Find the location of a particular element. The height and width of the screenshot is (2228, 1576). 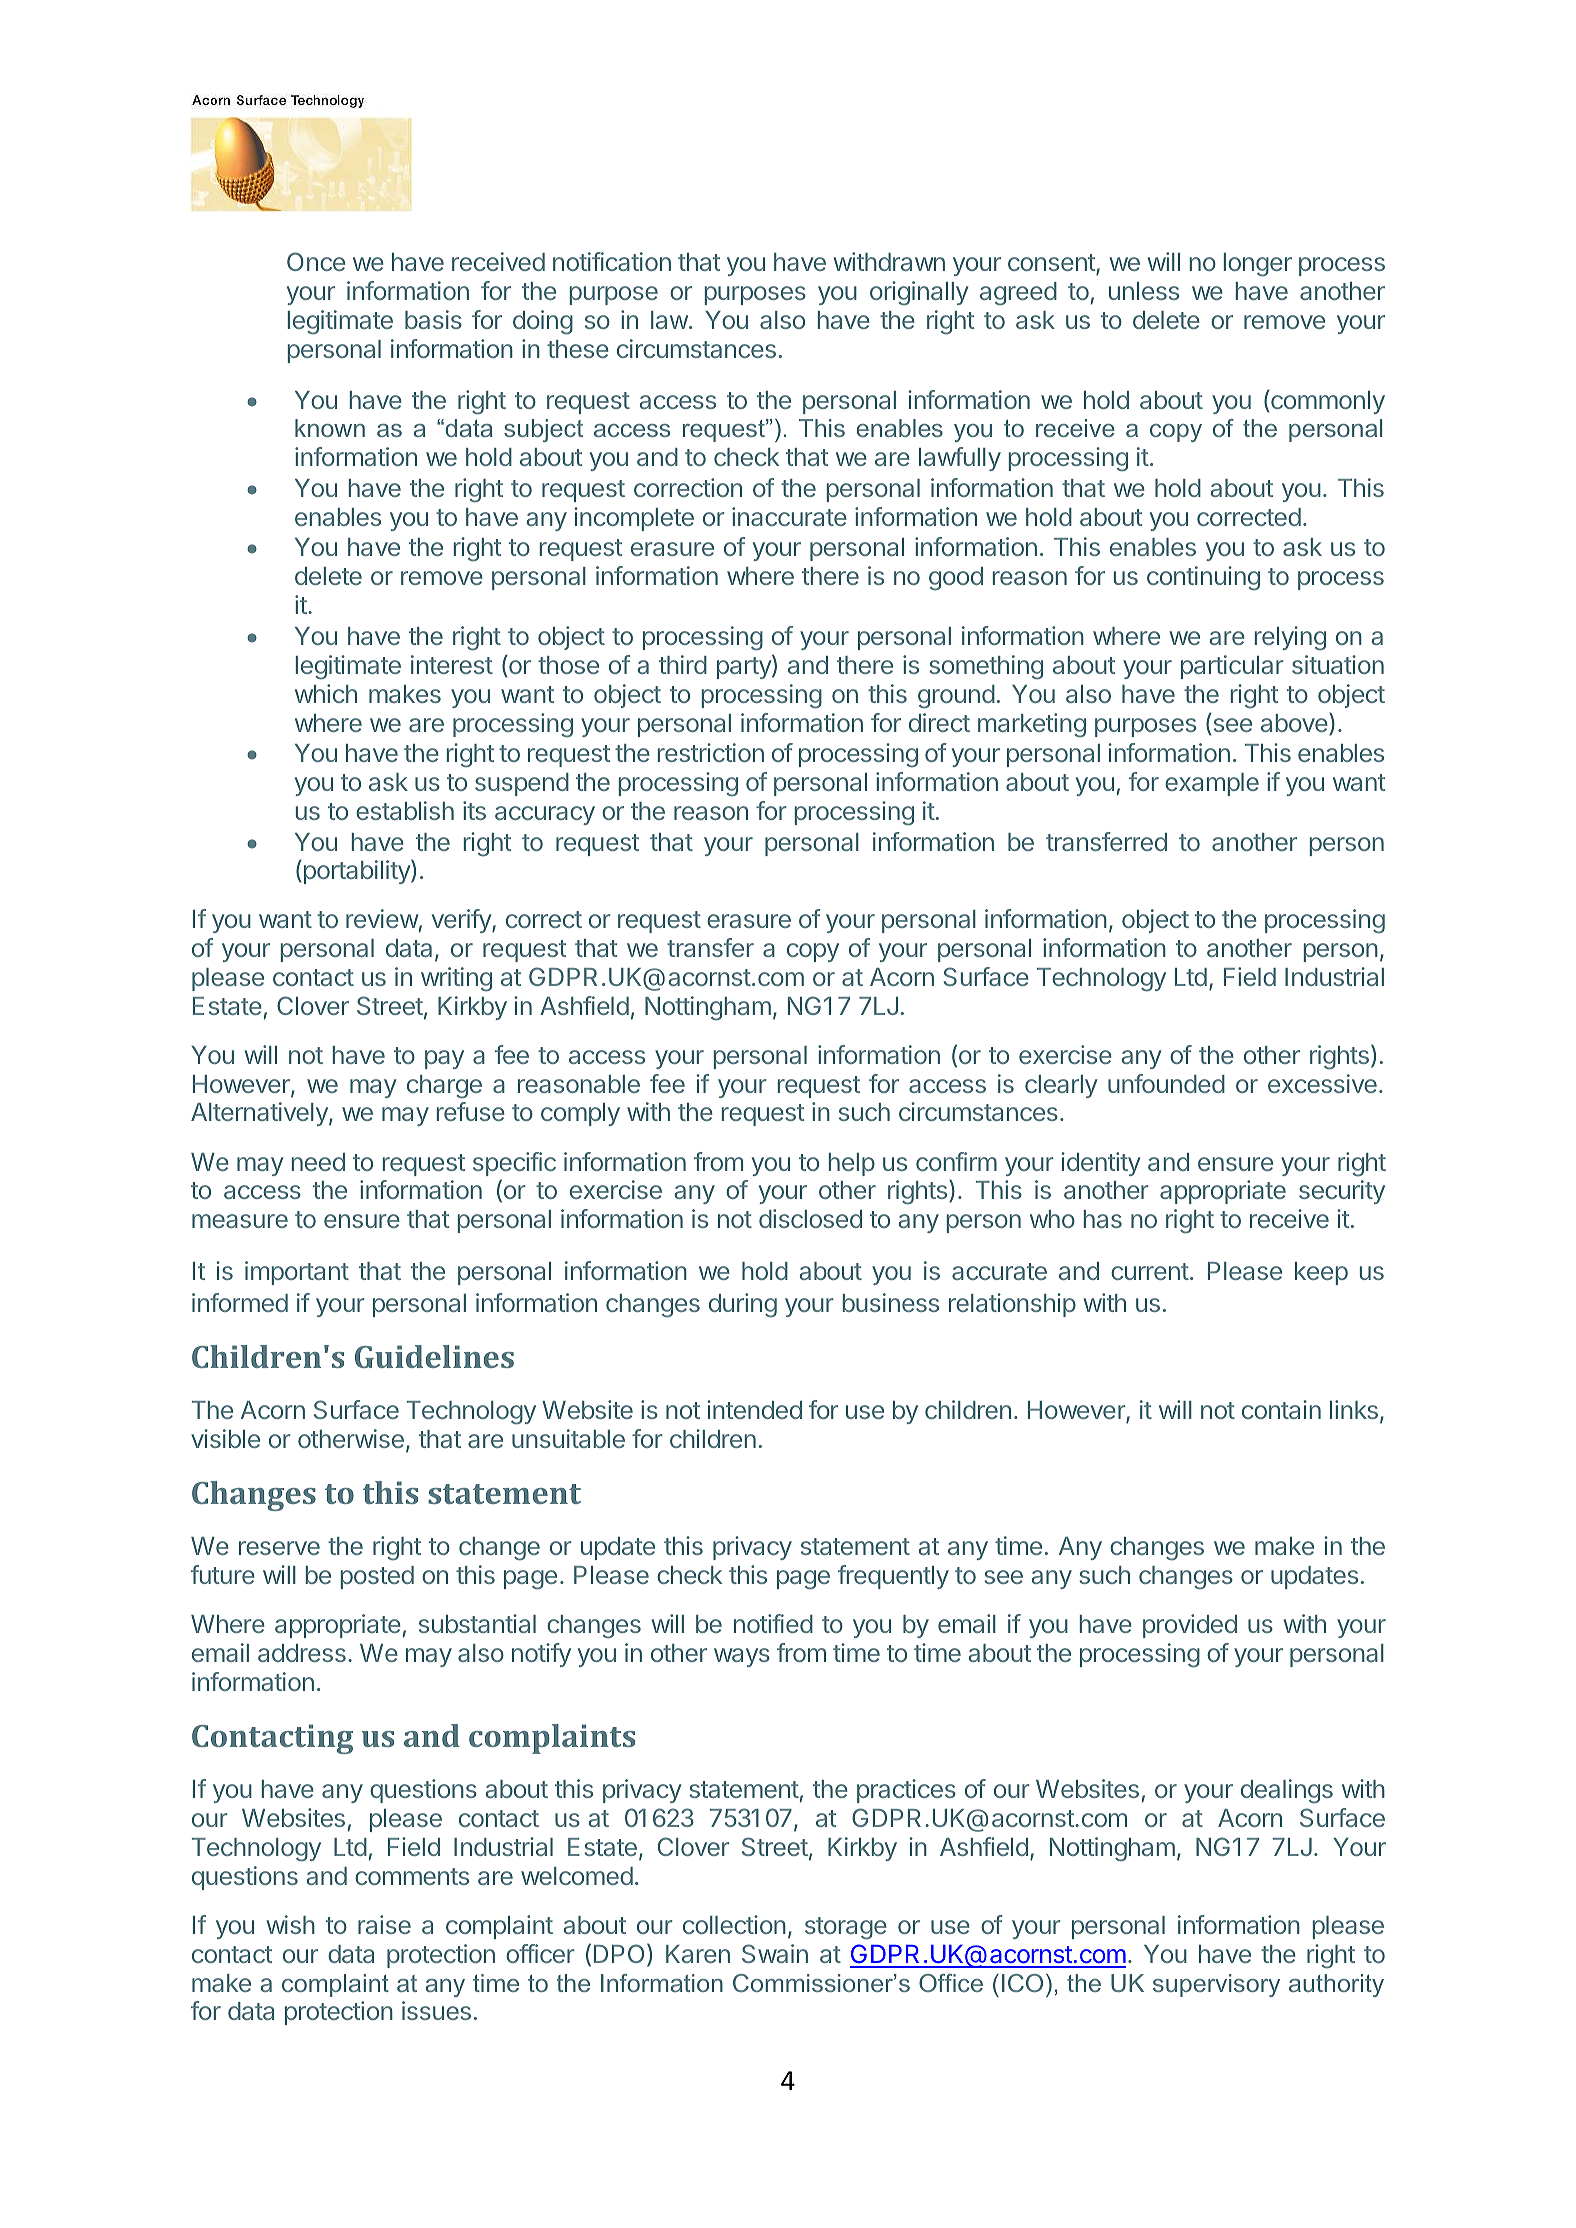

help is located at coordinates (852, 1164).
